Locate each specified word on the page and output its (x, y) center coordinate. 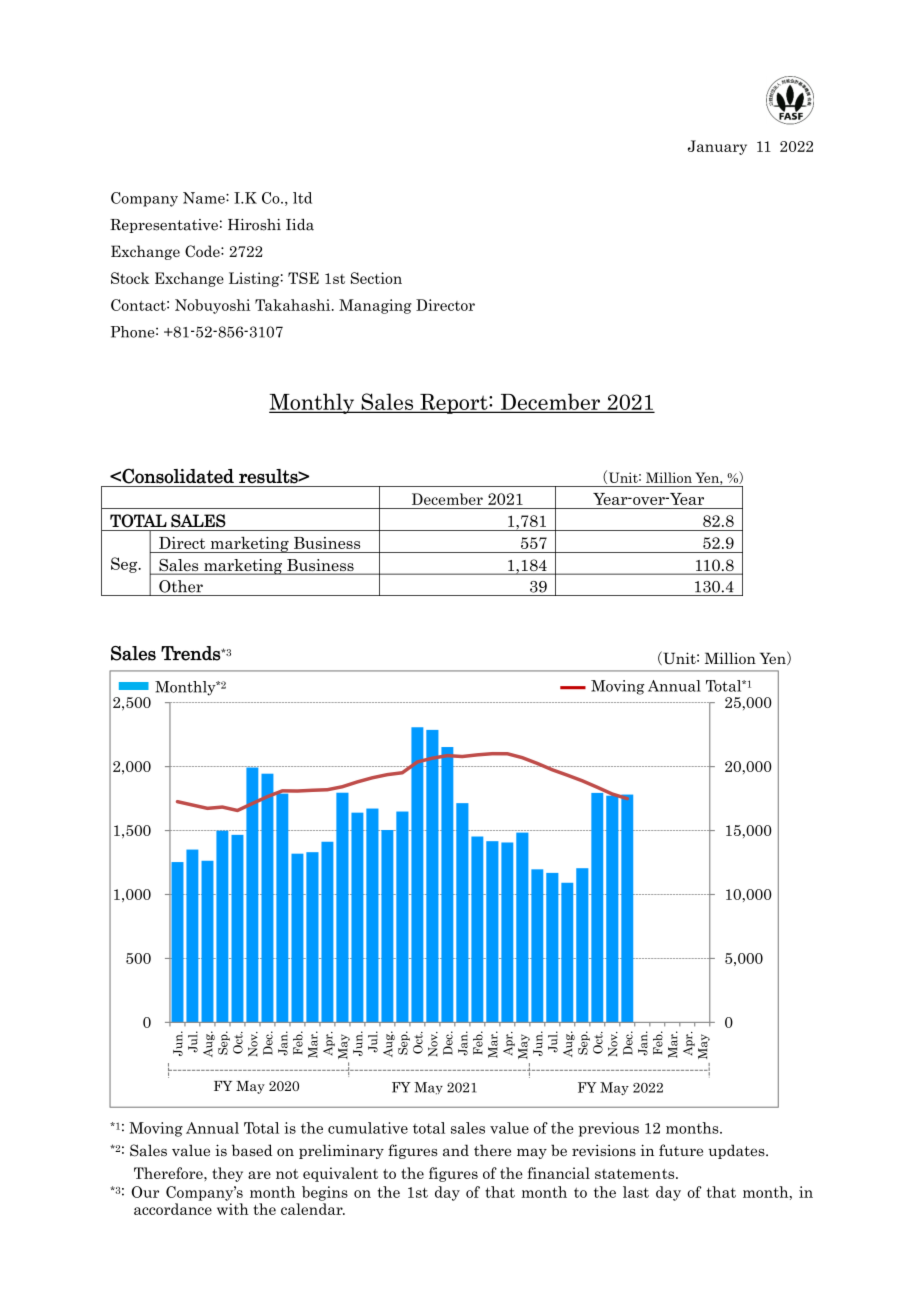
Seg (125, 565)
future (681, 1150)
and (456, 1150)
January (717, 147)
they (227, 1174)
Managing (375, 306)
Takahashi (294, 305)
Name (205, 198)
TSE (303, 278)
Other (181, 586)
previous (609, 1129)
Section (376, 278)
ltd (302, 198)
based (252, 1150)
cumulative (368, 1128)
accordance (173, 1209)
